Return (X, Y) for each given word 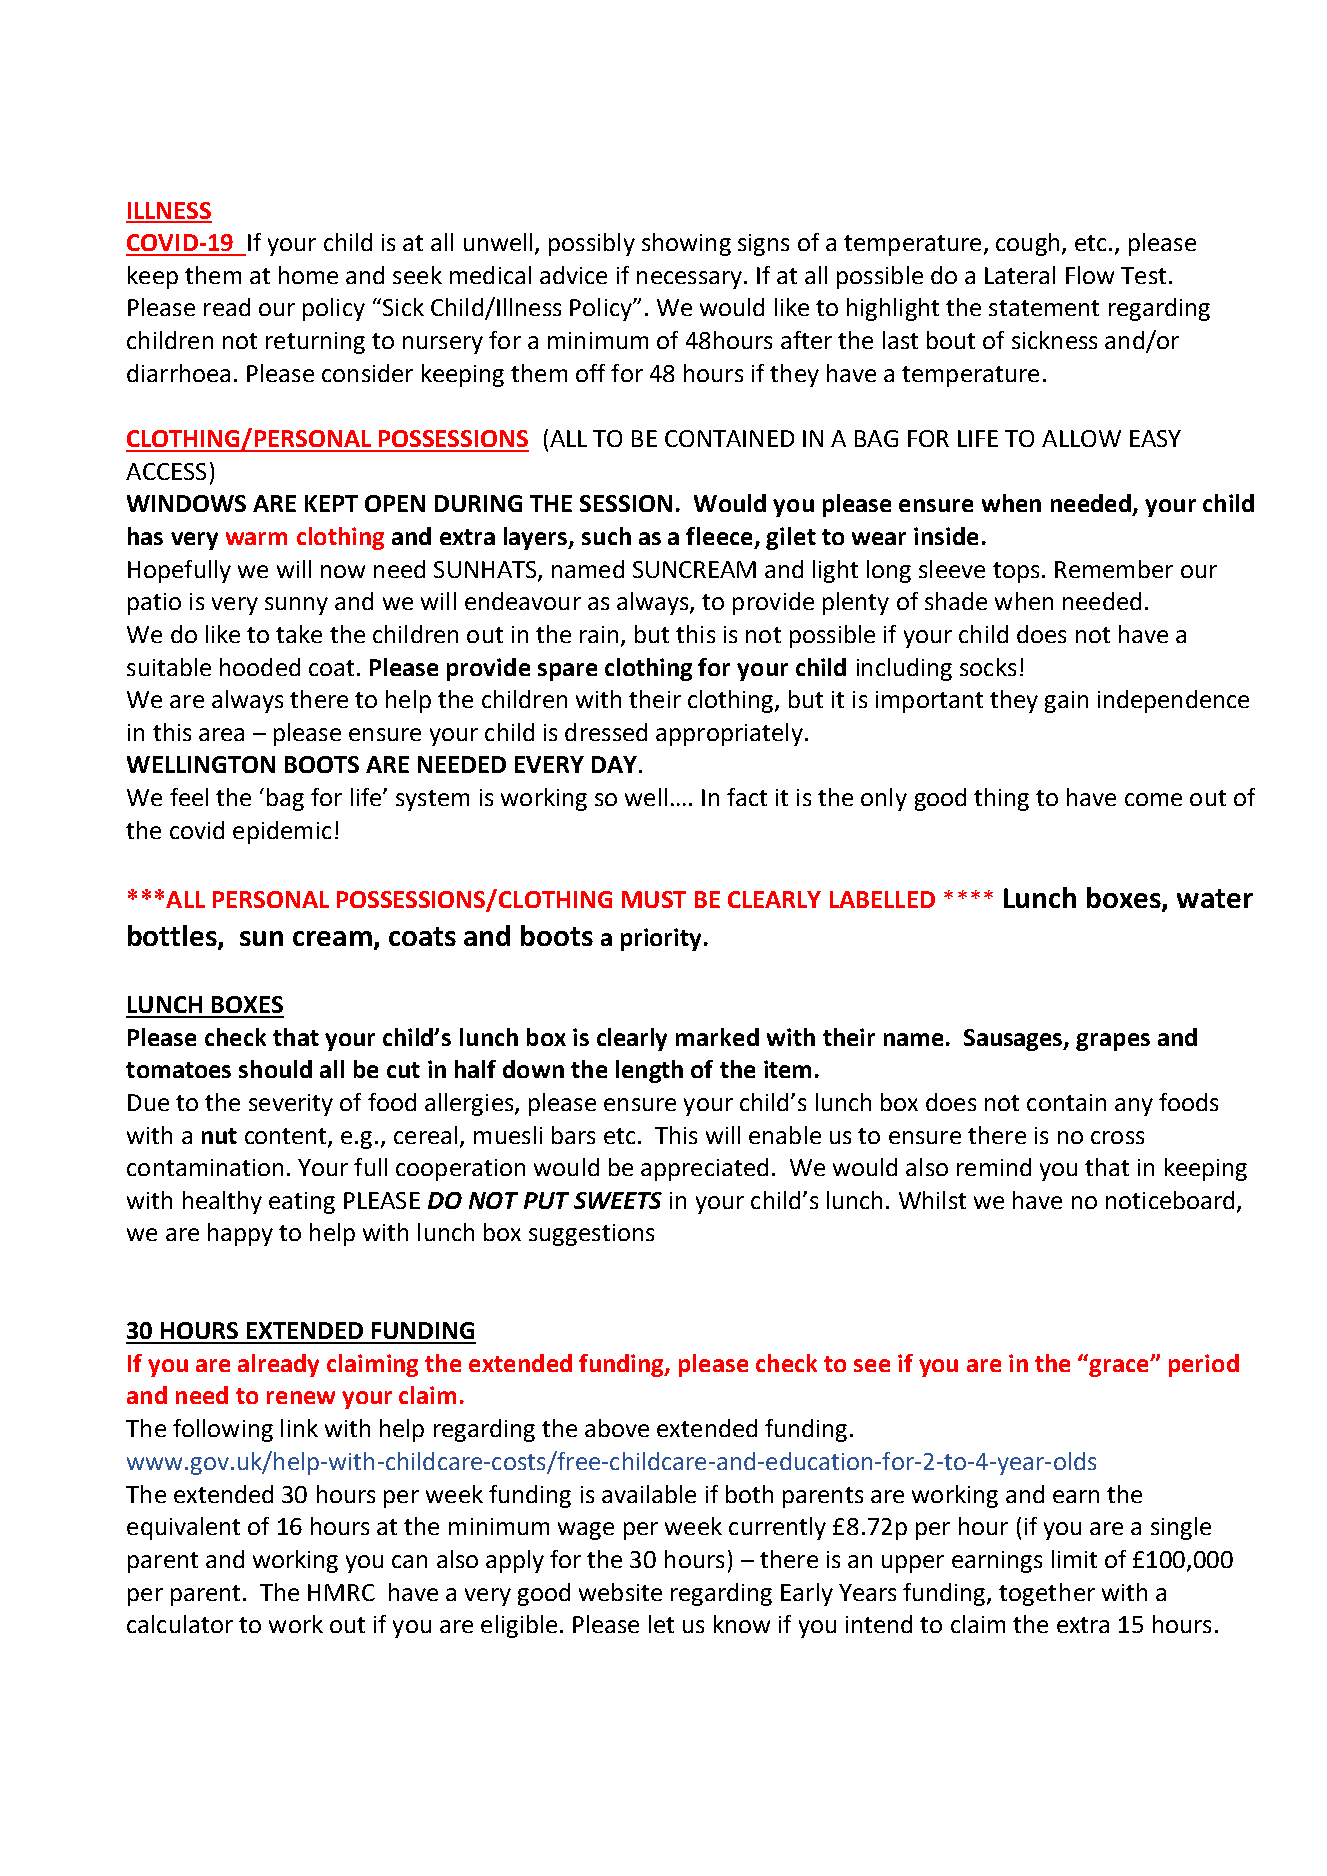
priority (661, 939)
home (308, 275)
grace (1120, 1368)
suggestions (591, 1235)
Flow (1090, 275)
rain (599, 634)
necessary (689, 280)
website (620, 1592)
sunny (296, 606)
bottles (173, 937)
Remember (1114, 569)
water (1215, 898)
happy (240, 1234)
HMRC (341, 1592)
